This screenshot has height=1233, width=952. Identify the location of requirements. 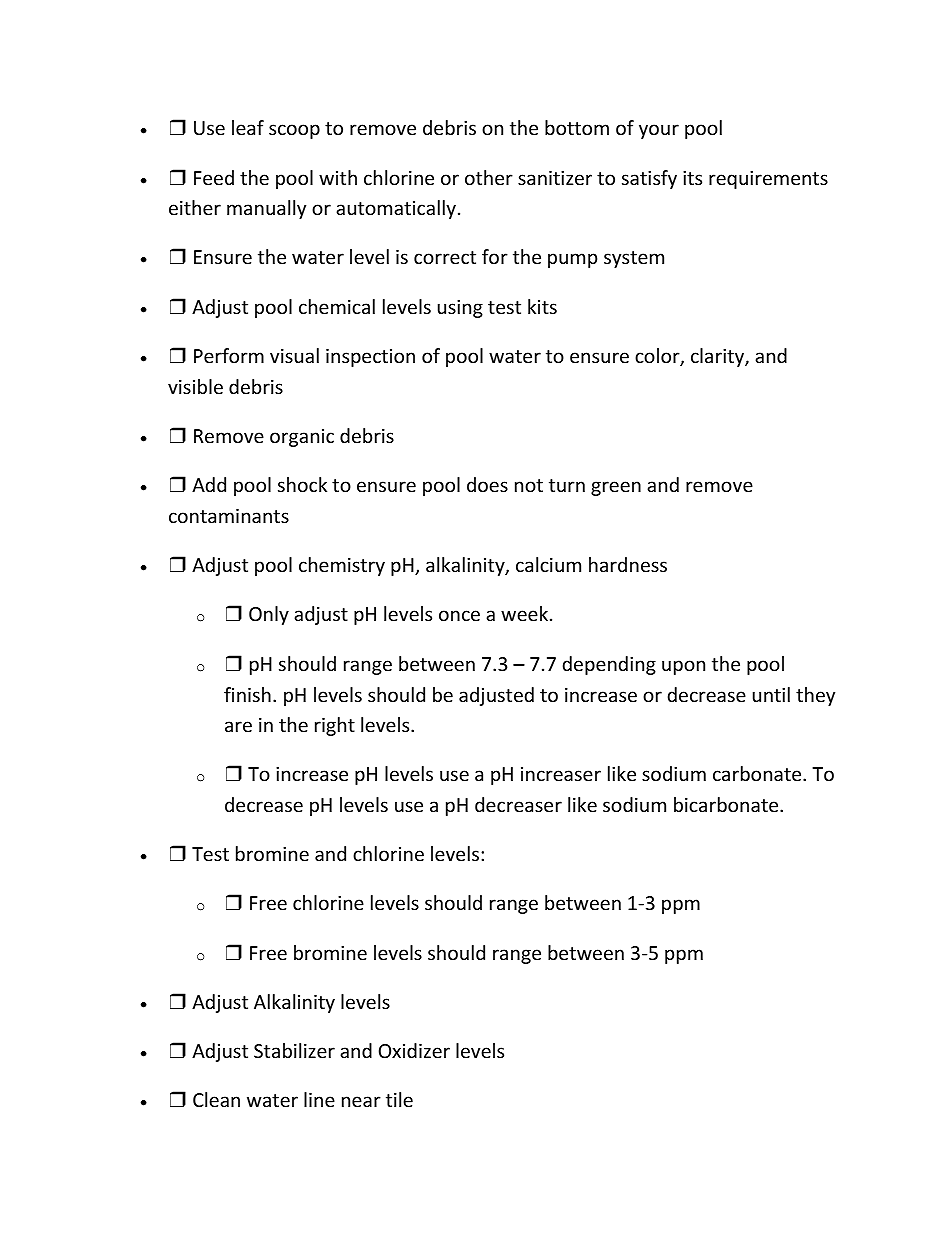
(768, 180).
